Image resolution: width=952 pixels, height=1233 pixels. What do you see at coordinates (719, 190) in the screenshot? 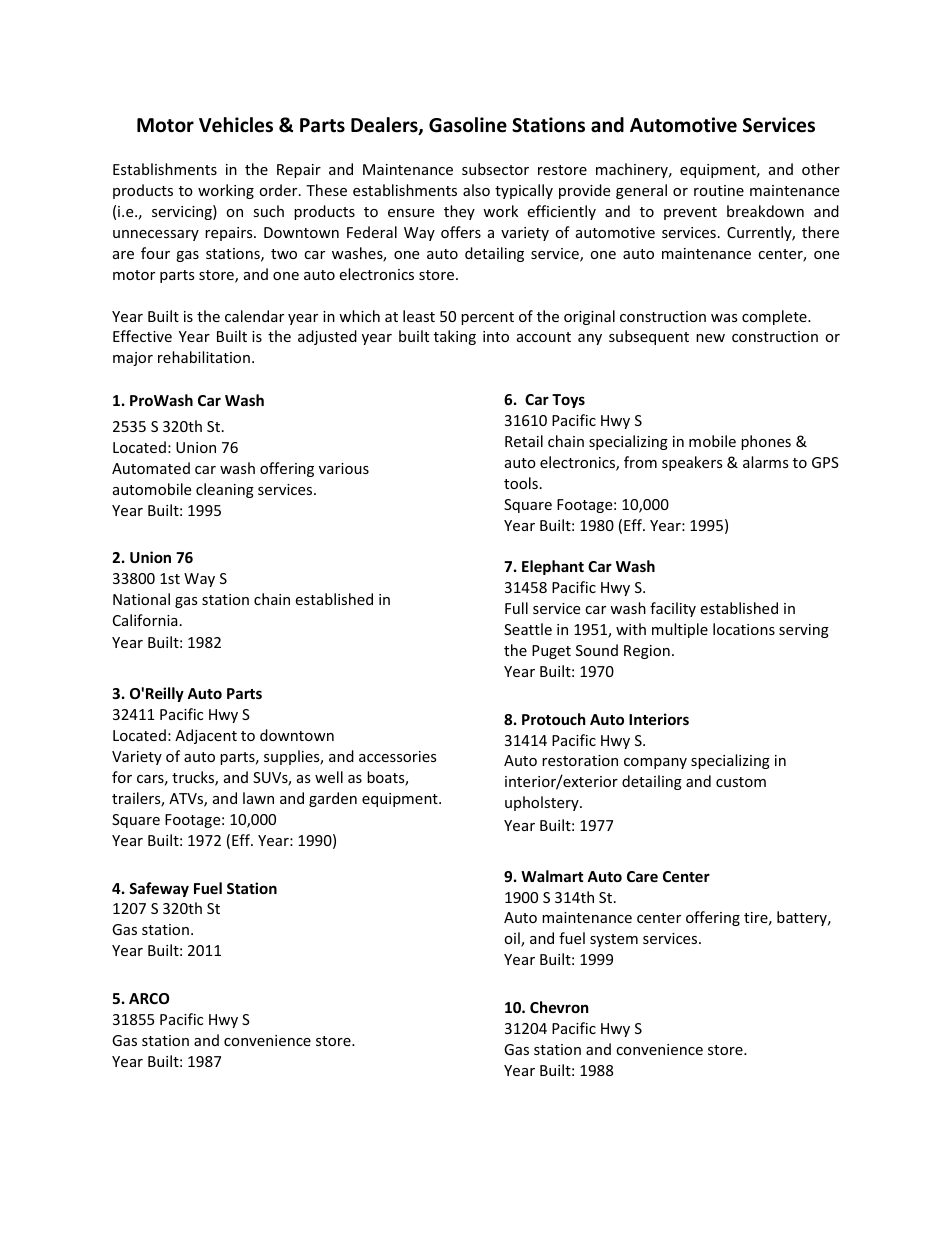
I see `routine` at bounding box center [719, 190].
